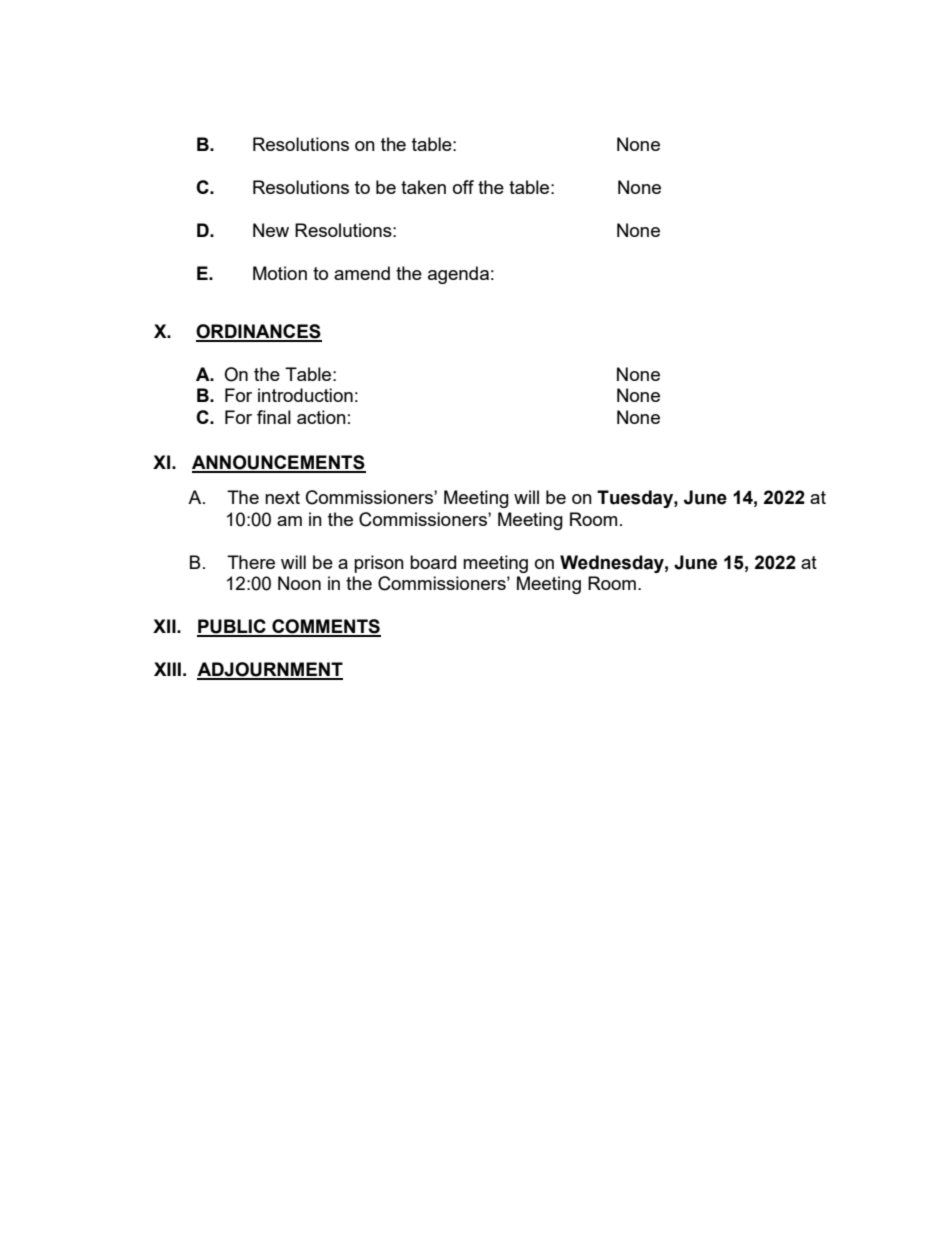 The image size is (952, 1233). What do you see at coordinates (379, 564) in the screenshot?
I see `prison` at bounding box center [379, 564].
